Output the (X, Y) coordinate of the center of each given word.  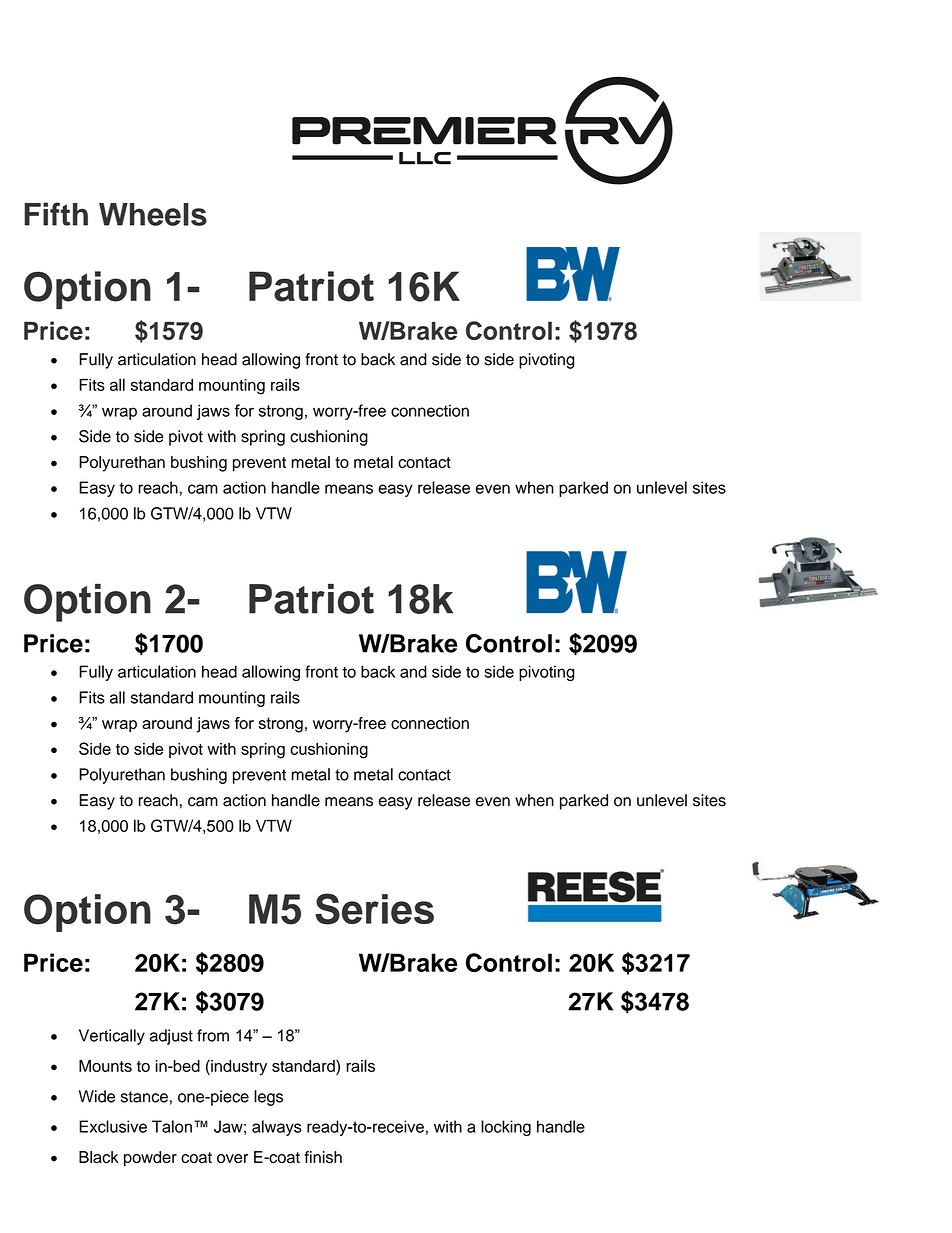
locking (506, 1128)
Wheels (153, 214)
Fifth (56, 214)
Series (374, 909)
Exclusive (113, 1126)
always (277, 1128)
